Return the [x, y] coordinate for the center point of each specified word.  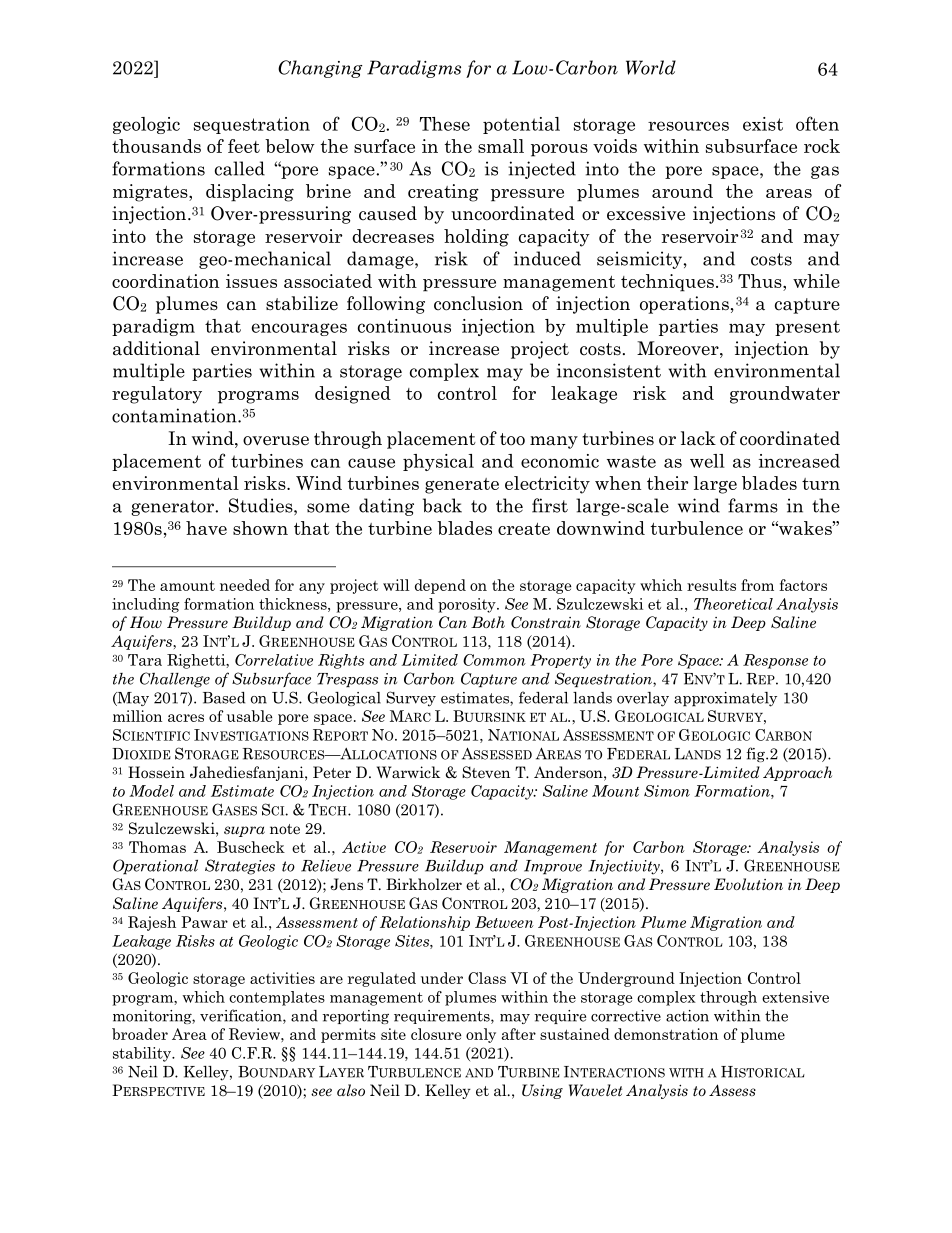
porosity [468, 605]
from [757, 585]
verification [242, 1016]
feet [244, 146]
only [481, 1035]
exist [763, 124]
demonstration [666, 1034]
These [445, 124]
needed [245, 585]
